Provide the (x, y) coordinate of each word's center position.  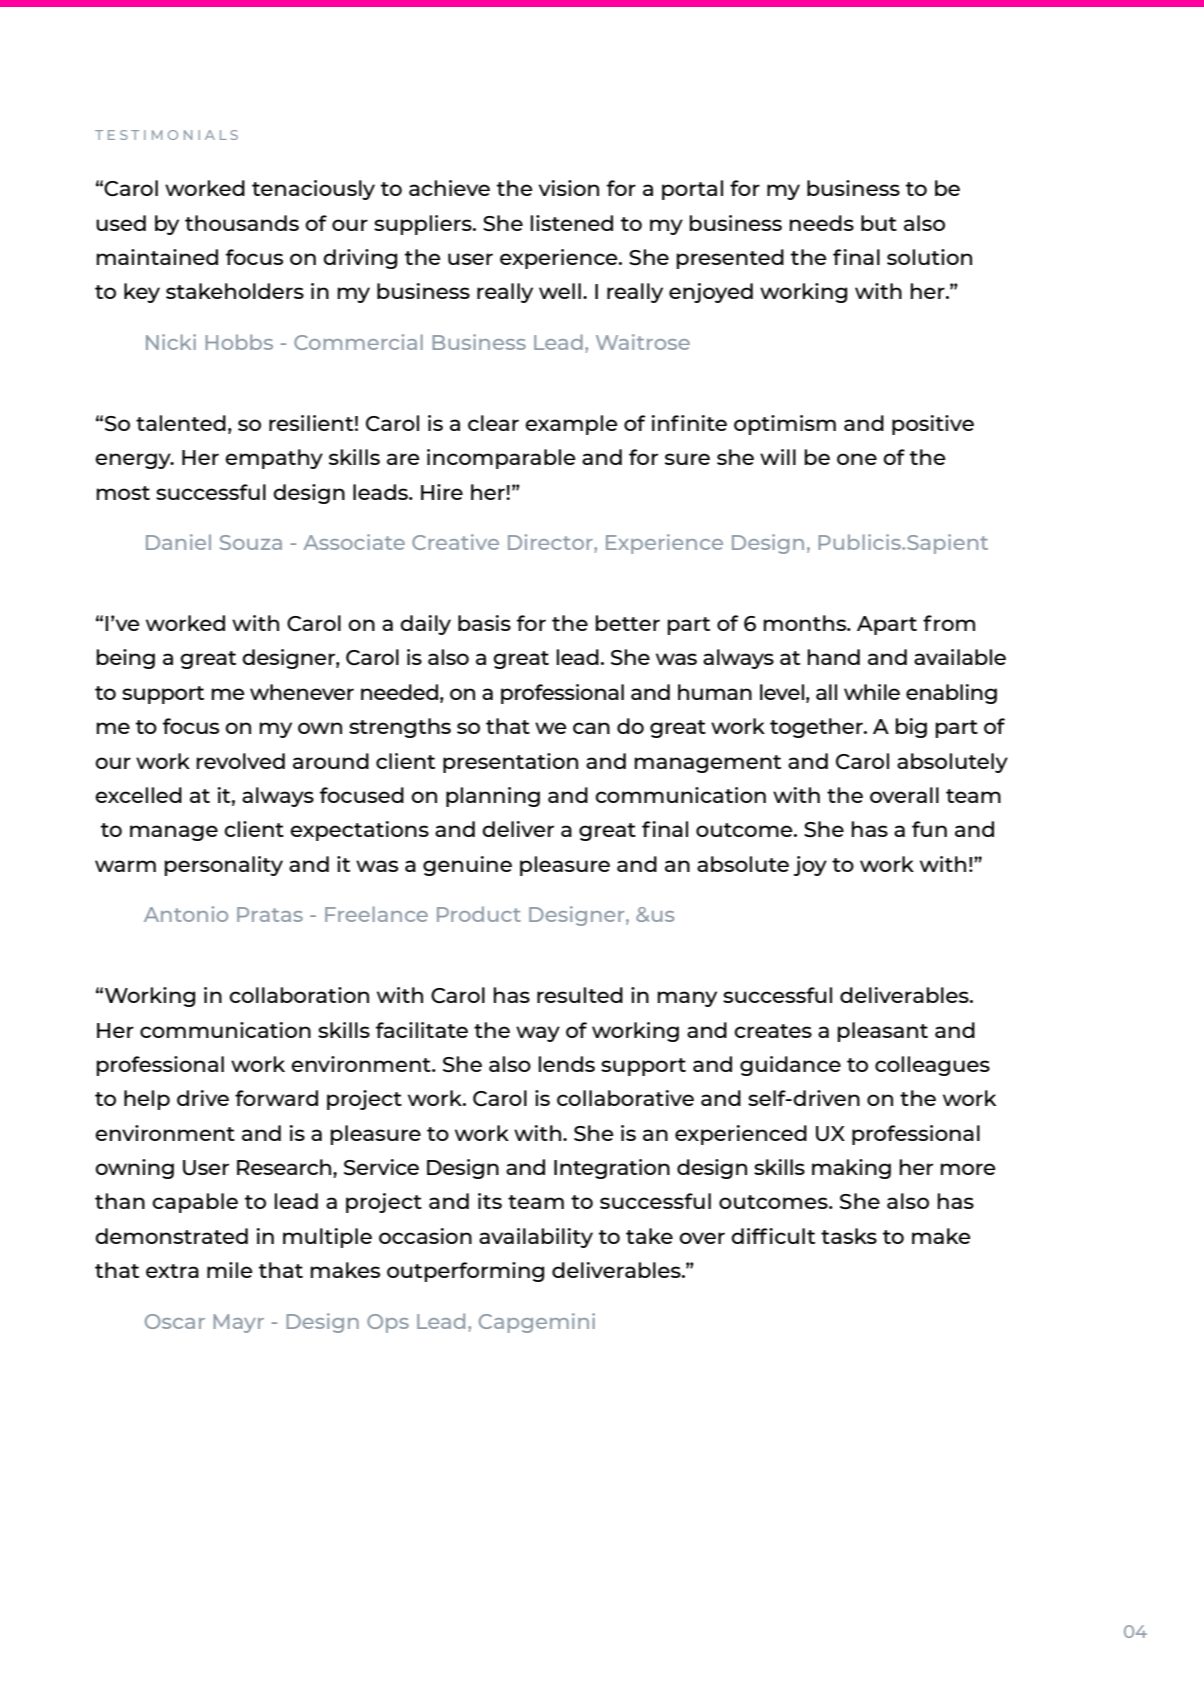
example (571, 425)
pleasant (883, 1032)
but (879, 223)
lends (567, 1064)
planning (493, 797)
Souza (251, 542)
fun (929, 829)
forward (276, 1098)
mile (230, 1270)
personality (224, 866)
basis (484, 623)
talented (181, 423)
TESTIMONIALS (166, 135)
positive (933, 425)
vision (569, 188)
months (806, 623)
